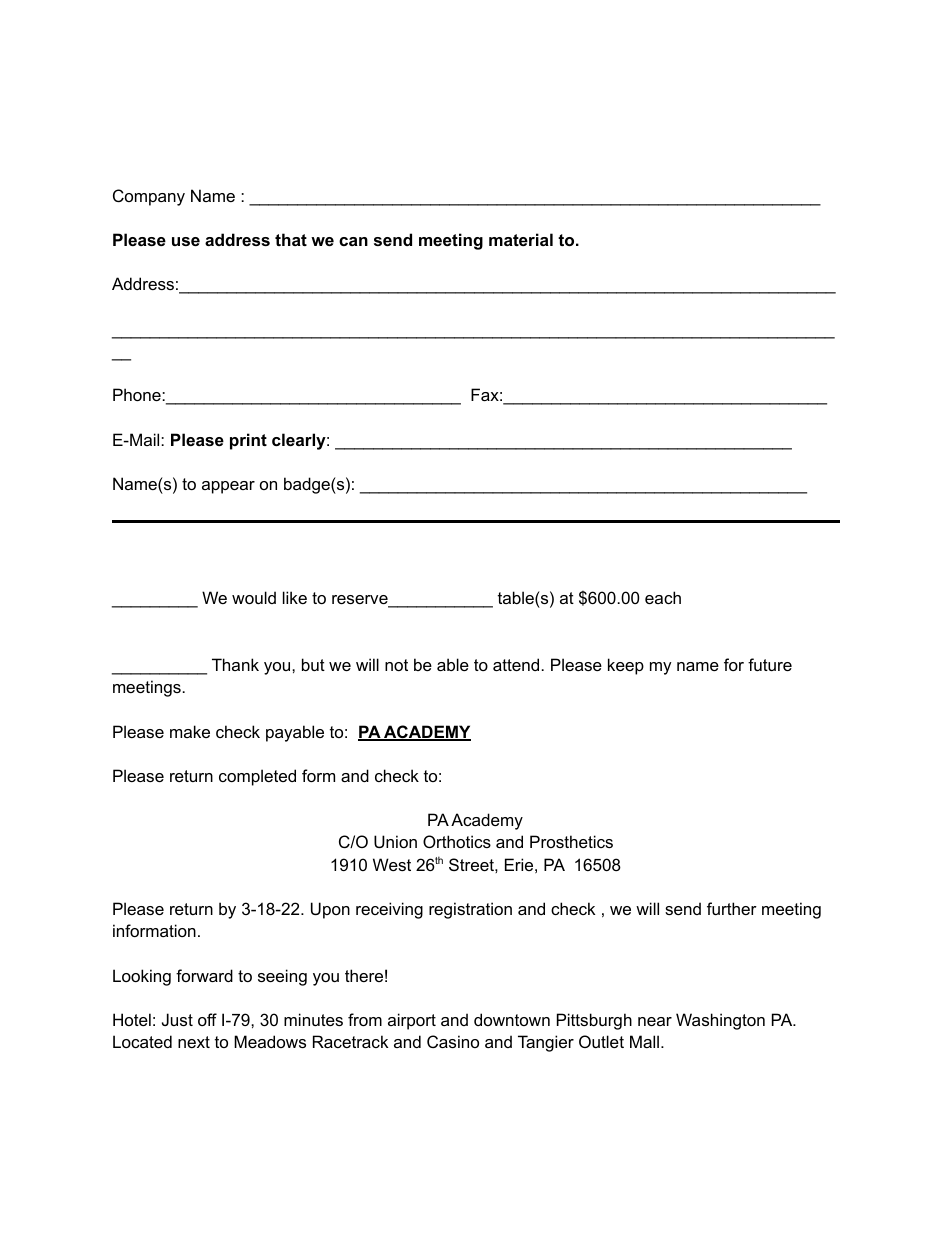 The width and height of the screenshot is (952, 1233). I want to click on like, so click(295, 597).
